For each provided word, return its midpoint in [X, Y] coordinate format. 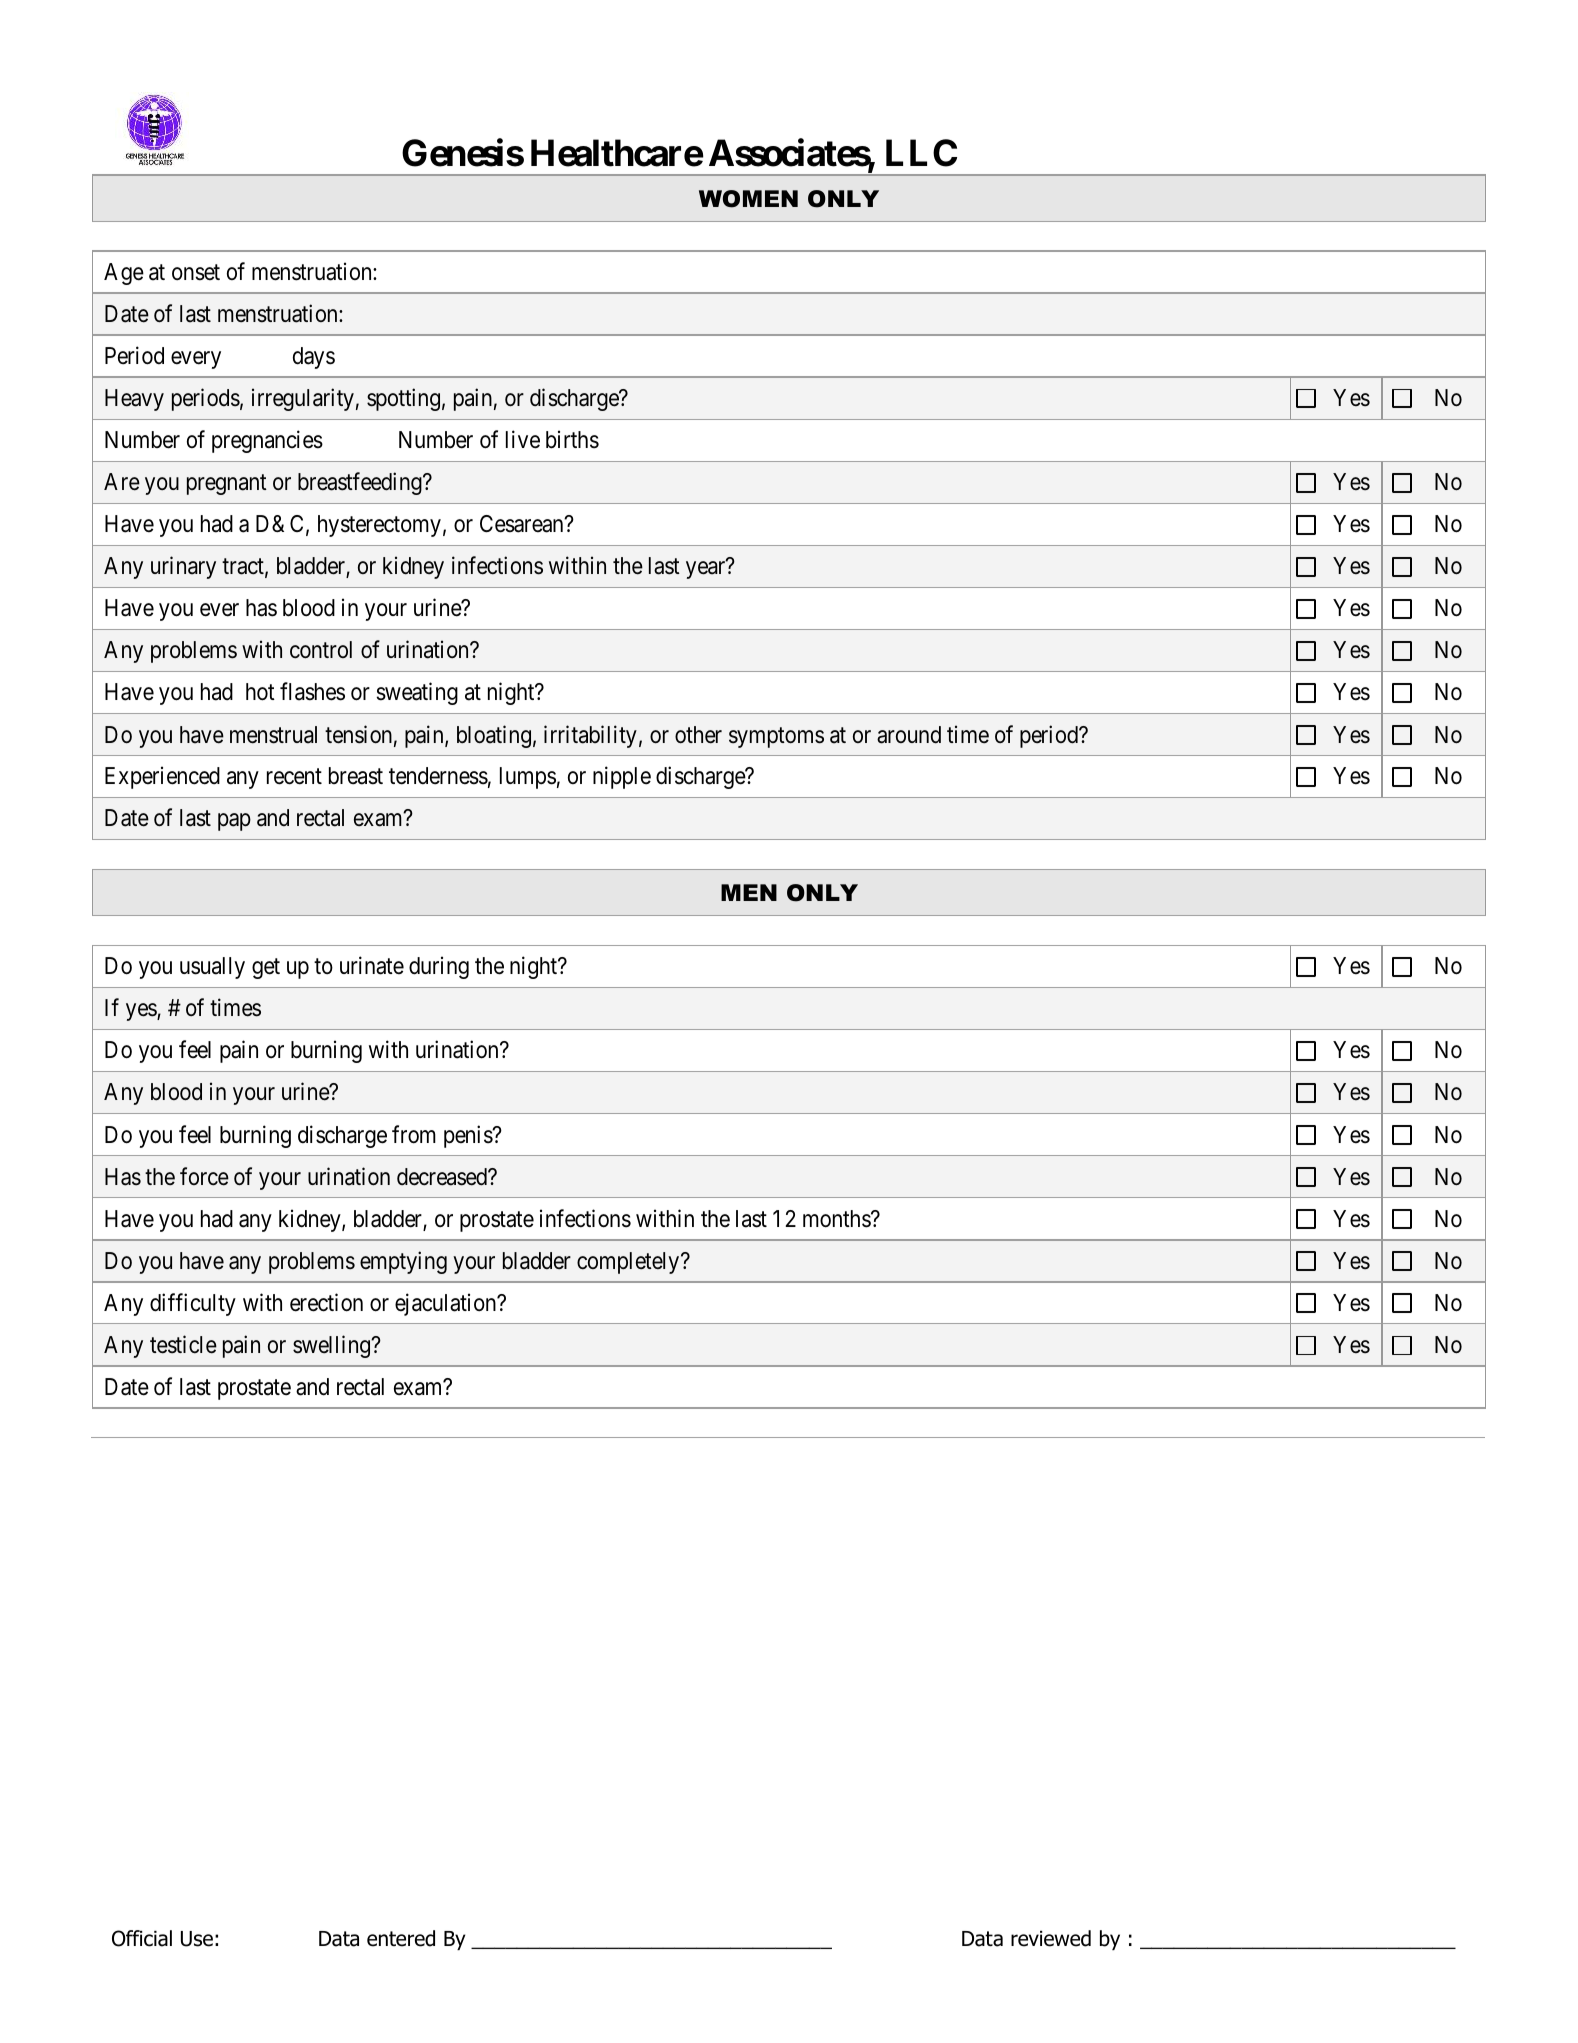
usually [212, 968]
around [909, 735]
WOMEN [748, 199]
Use [197, 1939]
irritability [590, 736]
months [837, 1219]
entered [401, 1938]
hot [260, 692]
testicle [183, 1344]
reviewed [1051, 1938]
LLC [921, 153]
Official [142, 1938]
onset [196, 272]
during [439, 968]
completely [629, 1263]
